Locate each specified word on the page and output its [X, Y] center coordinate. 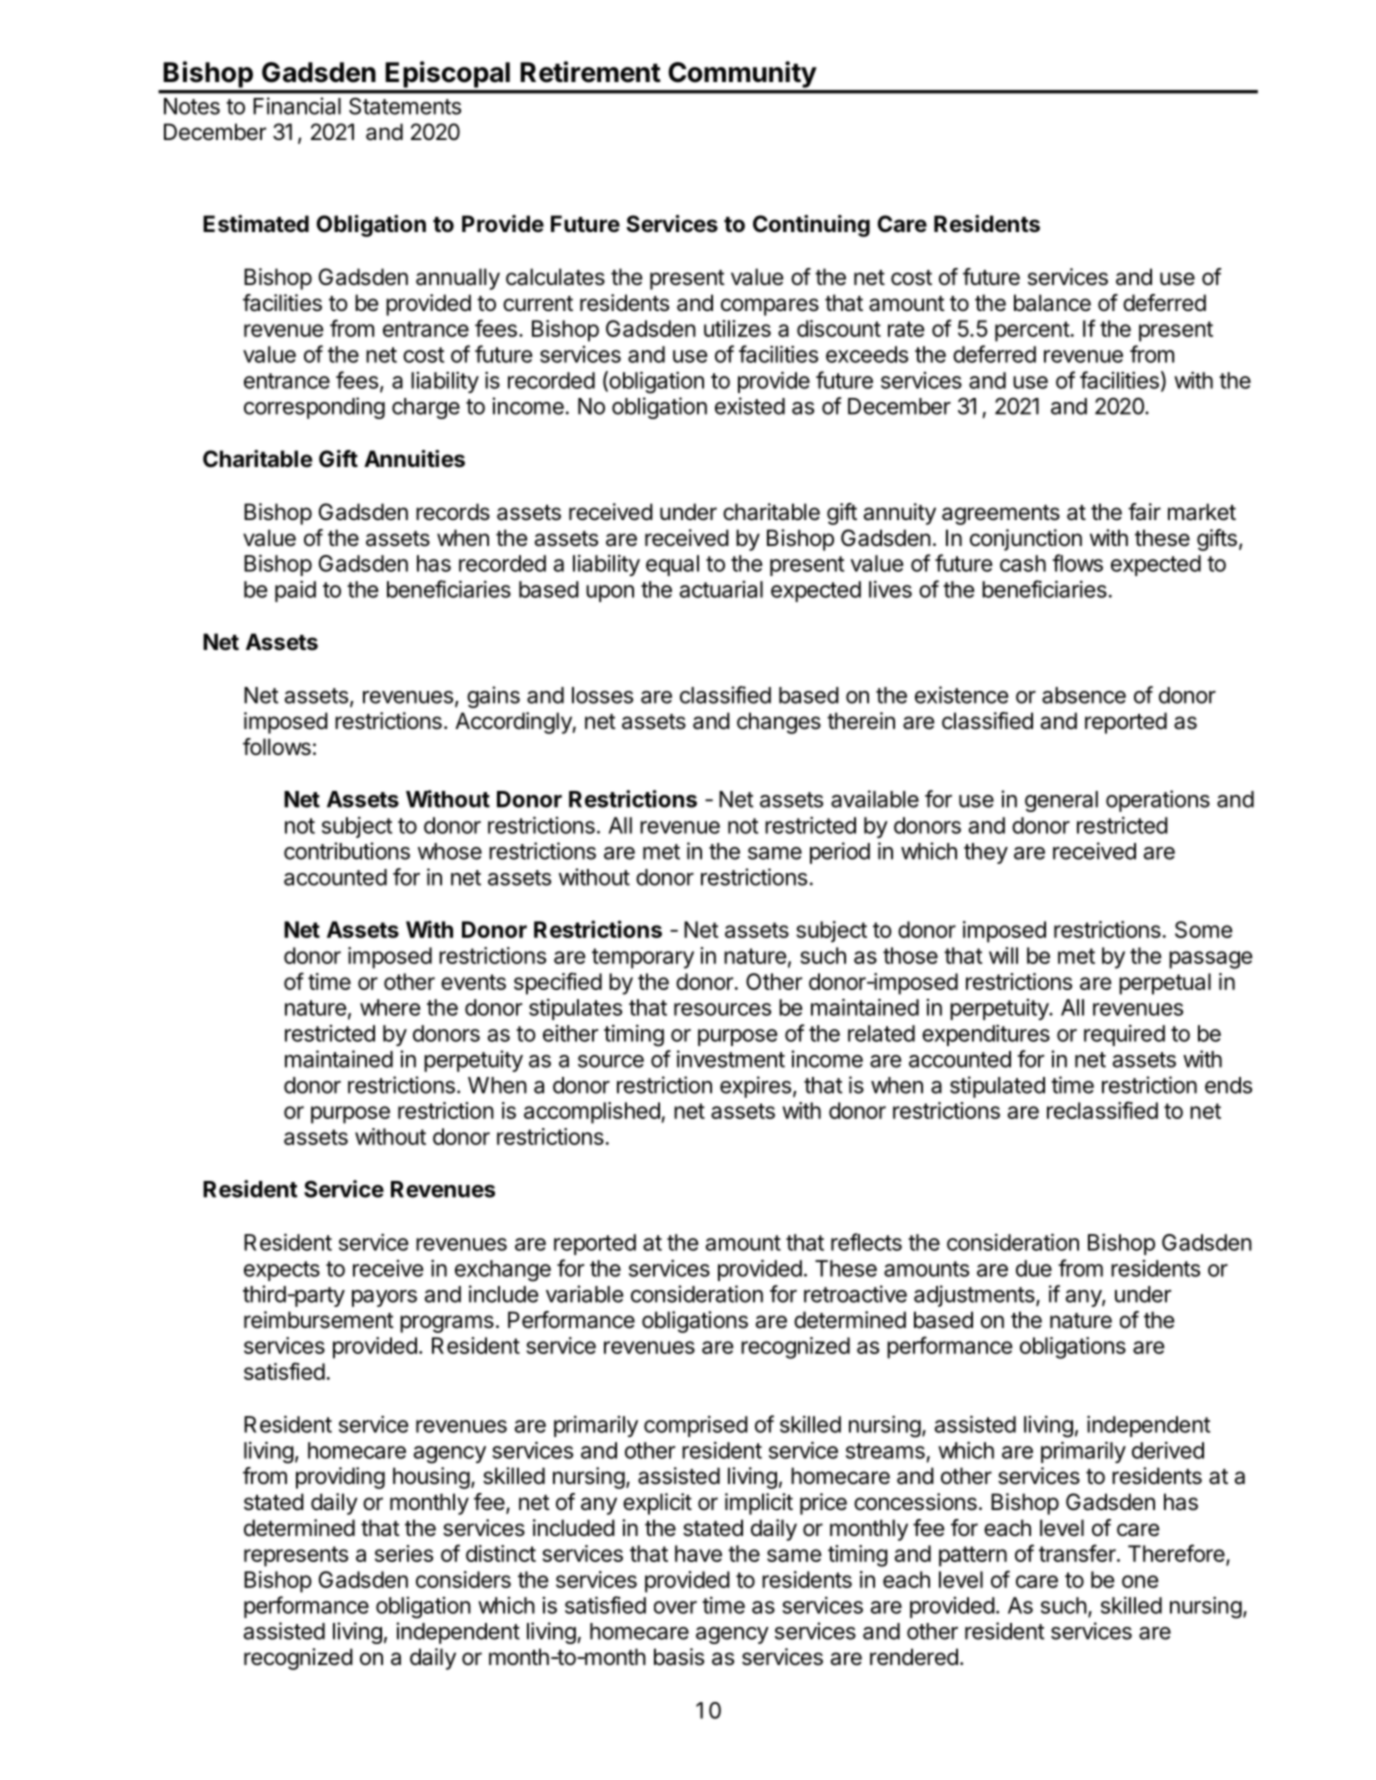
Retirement [590, 72]
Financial [297, 106]
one [1140, 1581]
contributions [347, 851]
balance [1052, 303]
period [840, 853]
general [1061, 801]
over [675, 1607]
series [404, 1553]
